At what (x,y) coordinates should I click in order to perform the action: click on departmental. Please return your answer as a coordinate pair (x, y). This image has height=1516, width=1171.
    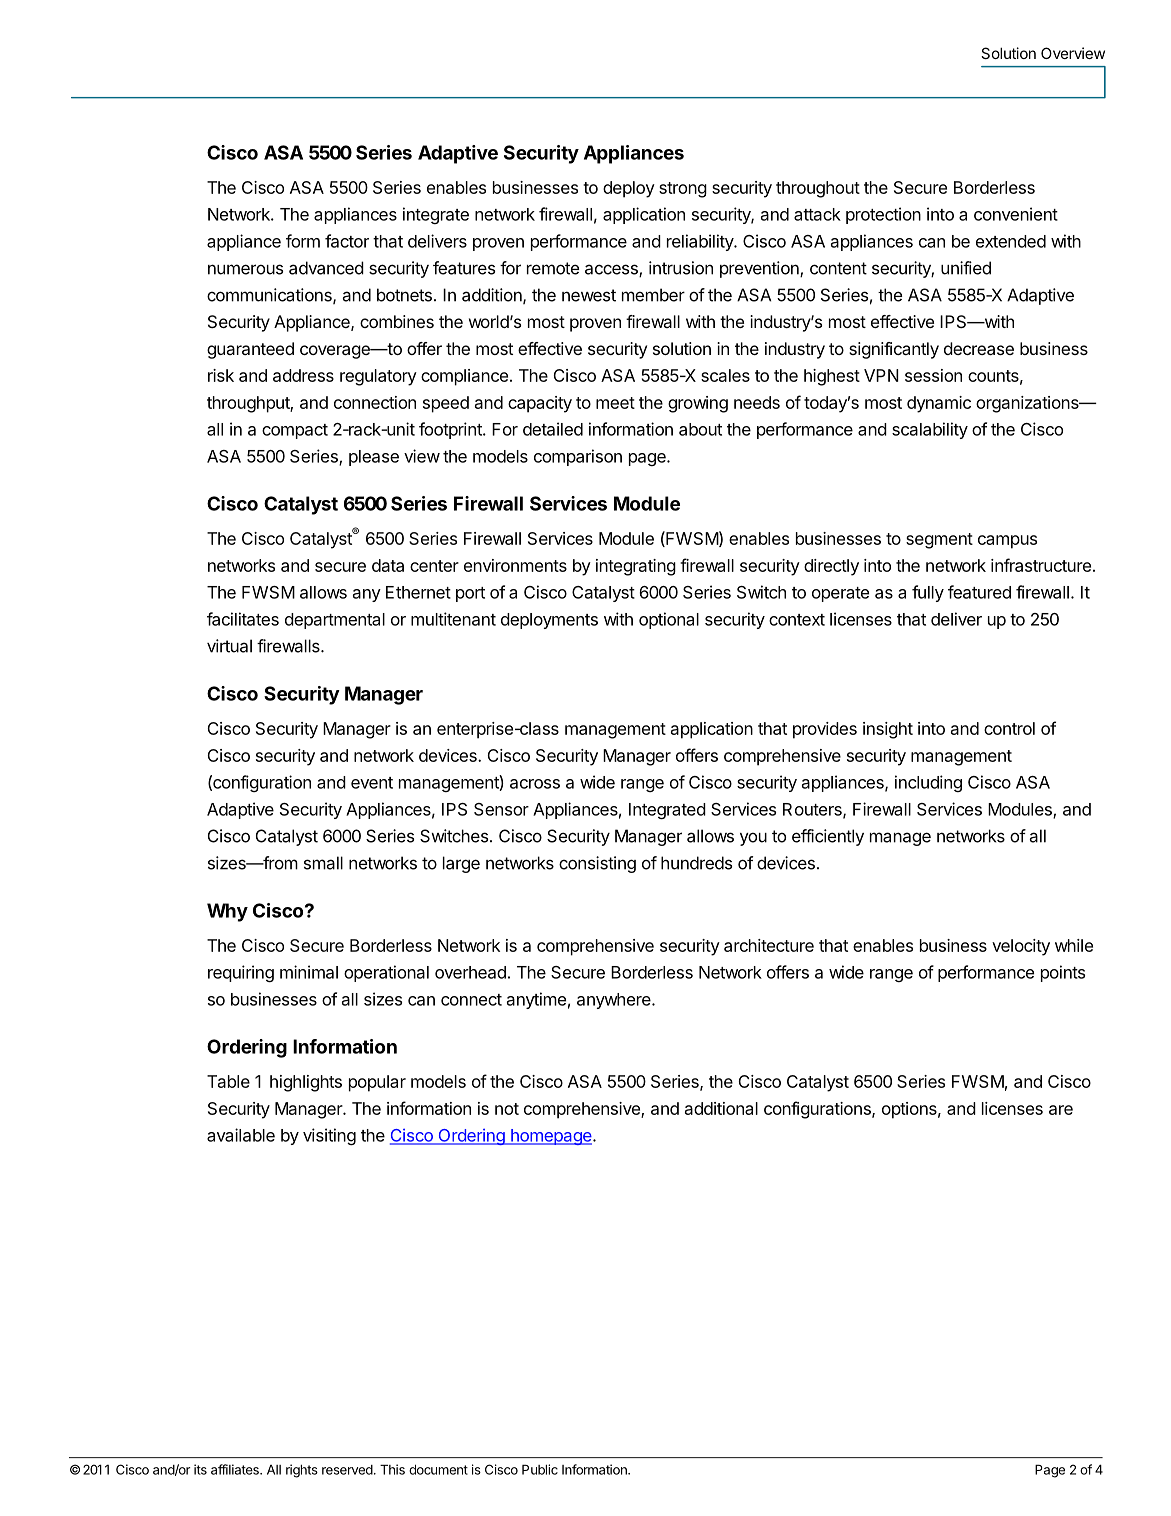
    Looking at the image, I should click on (335, 621).
